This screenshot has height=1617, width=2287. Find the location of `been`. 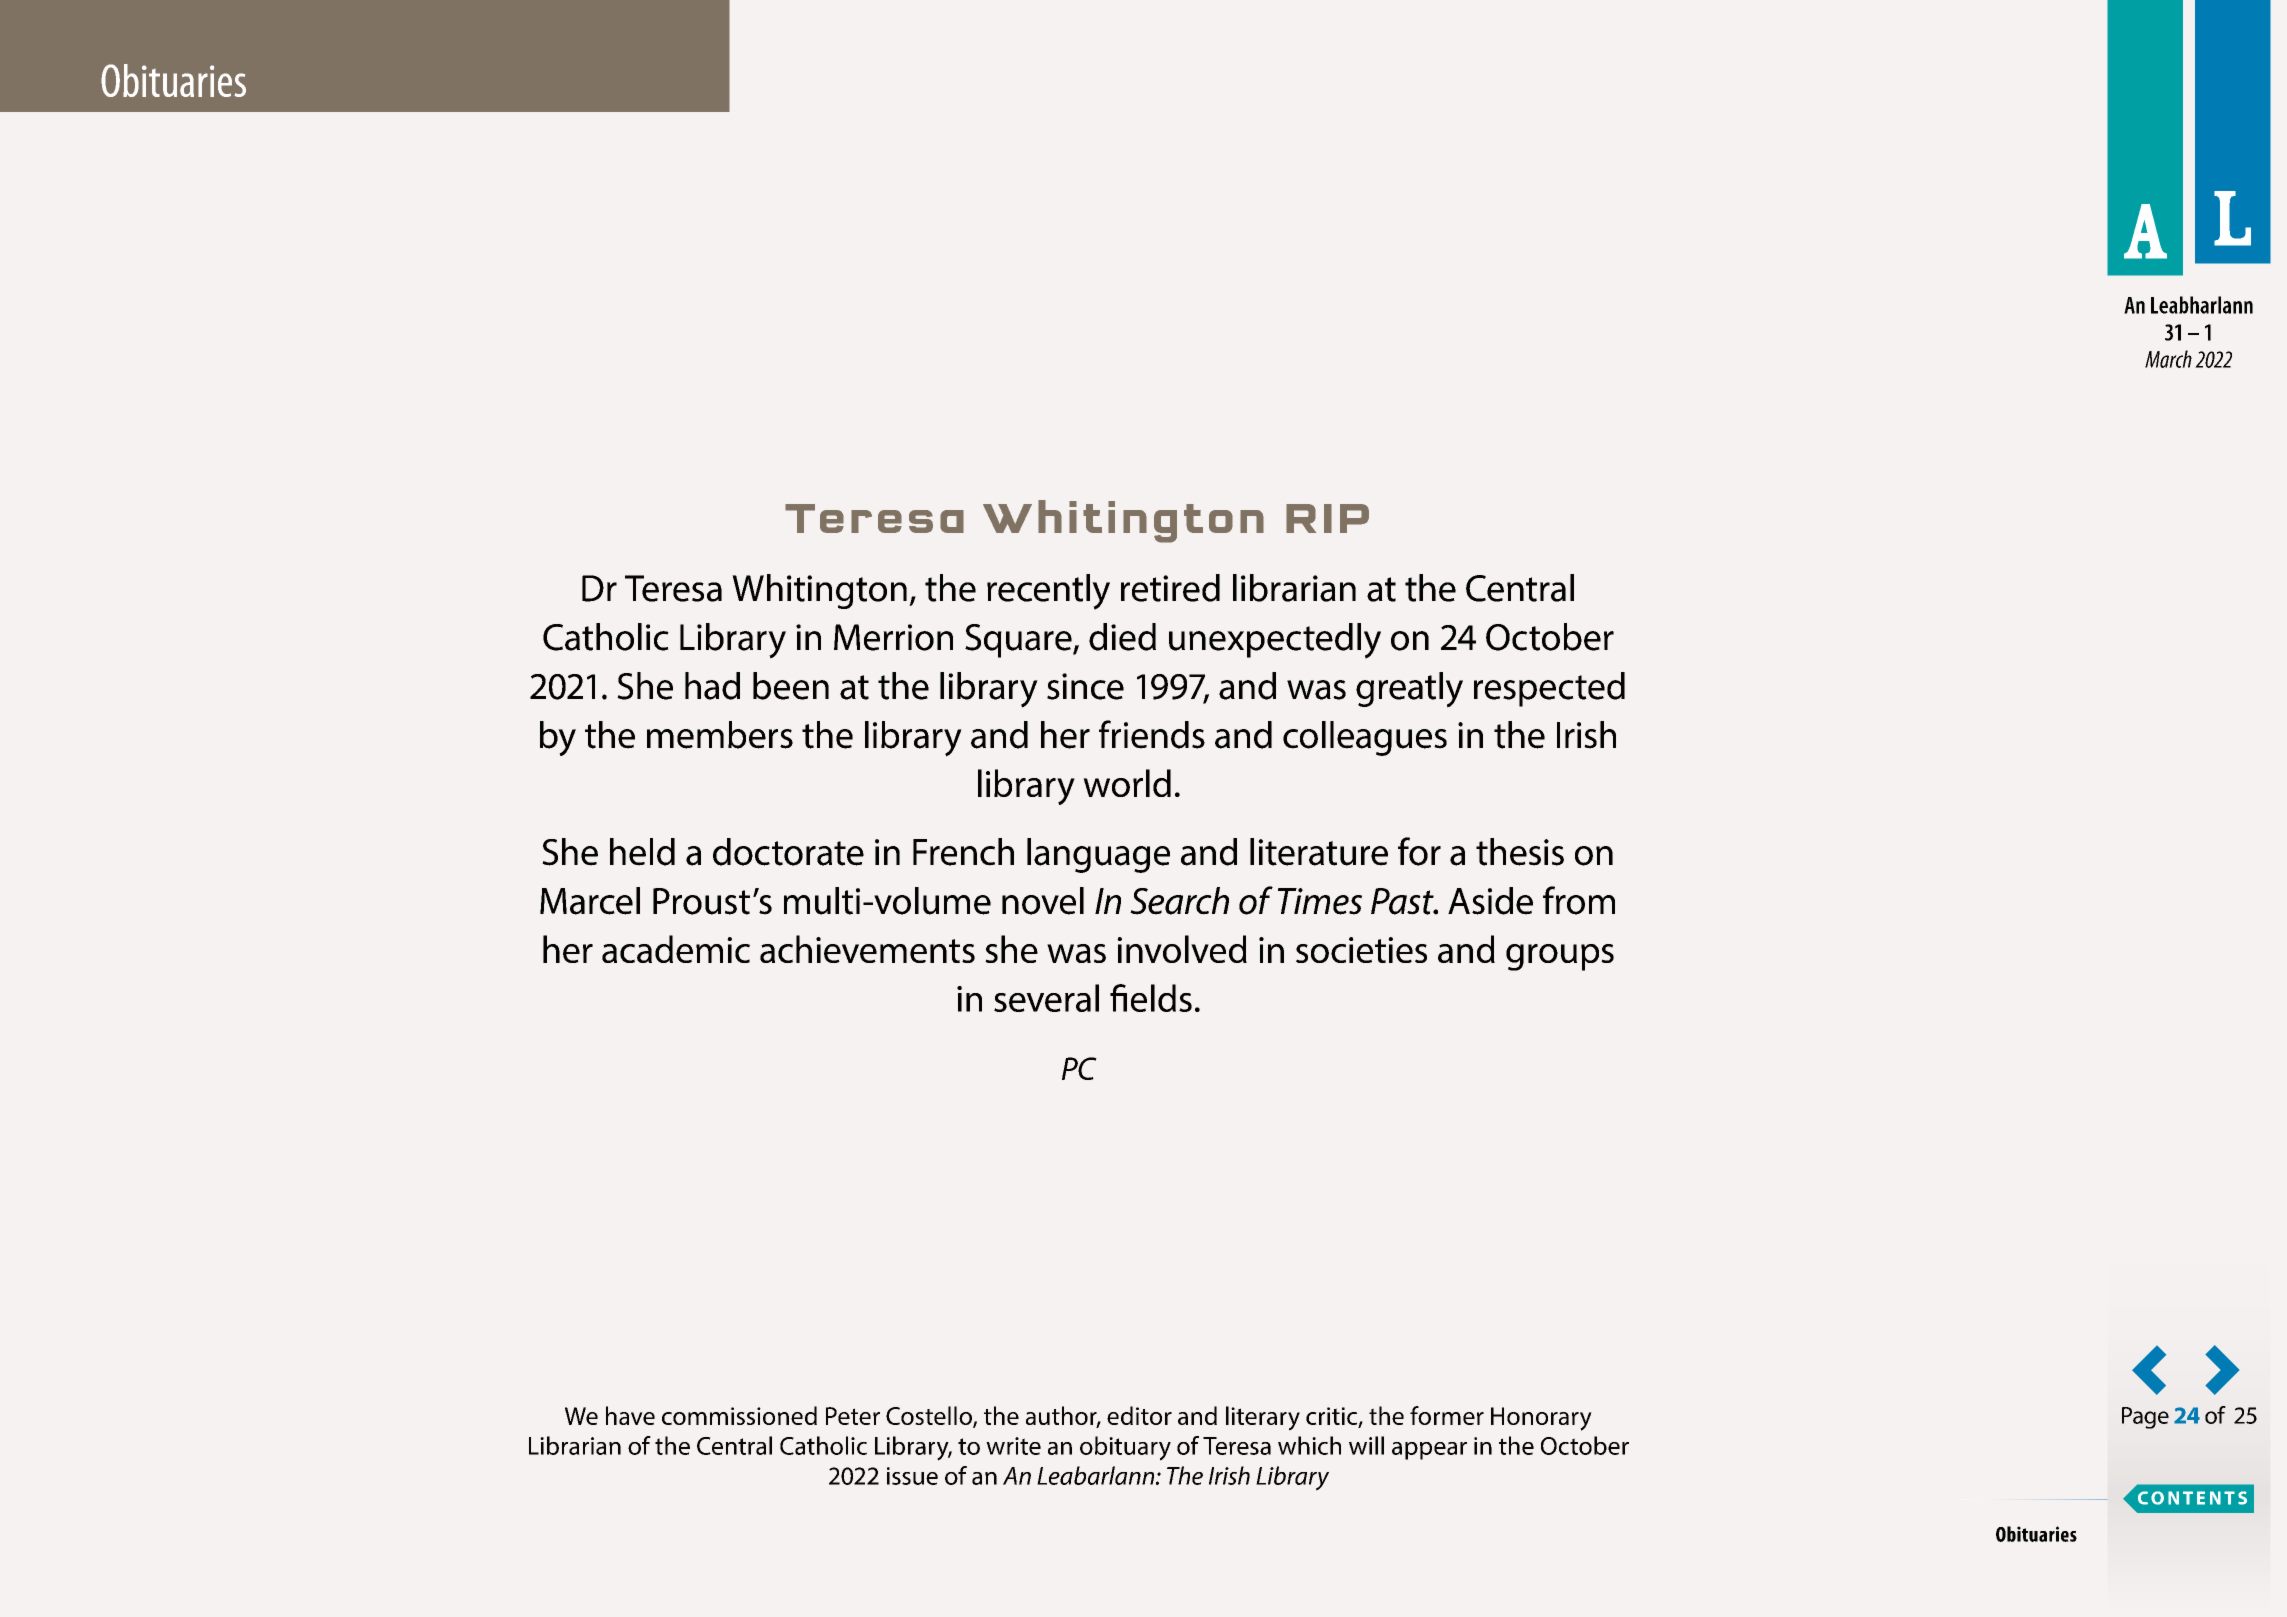

been is located at coordinates (791, 686).
